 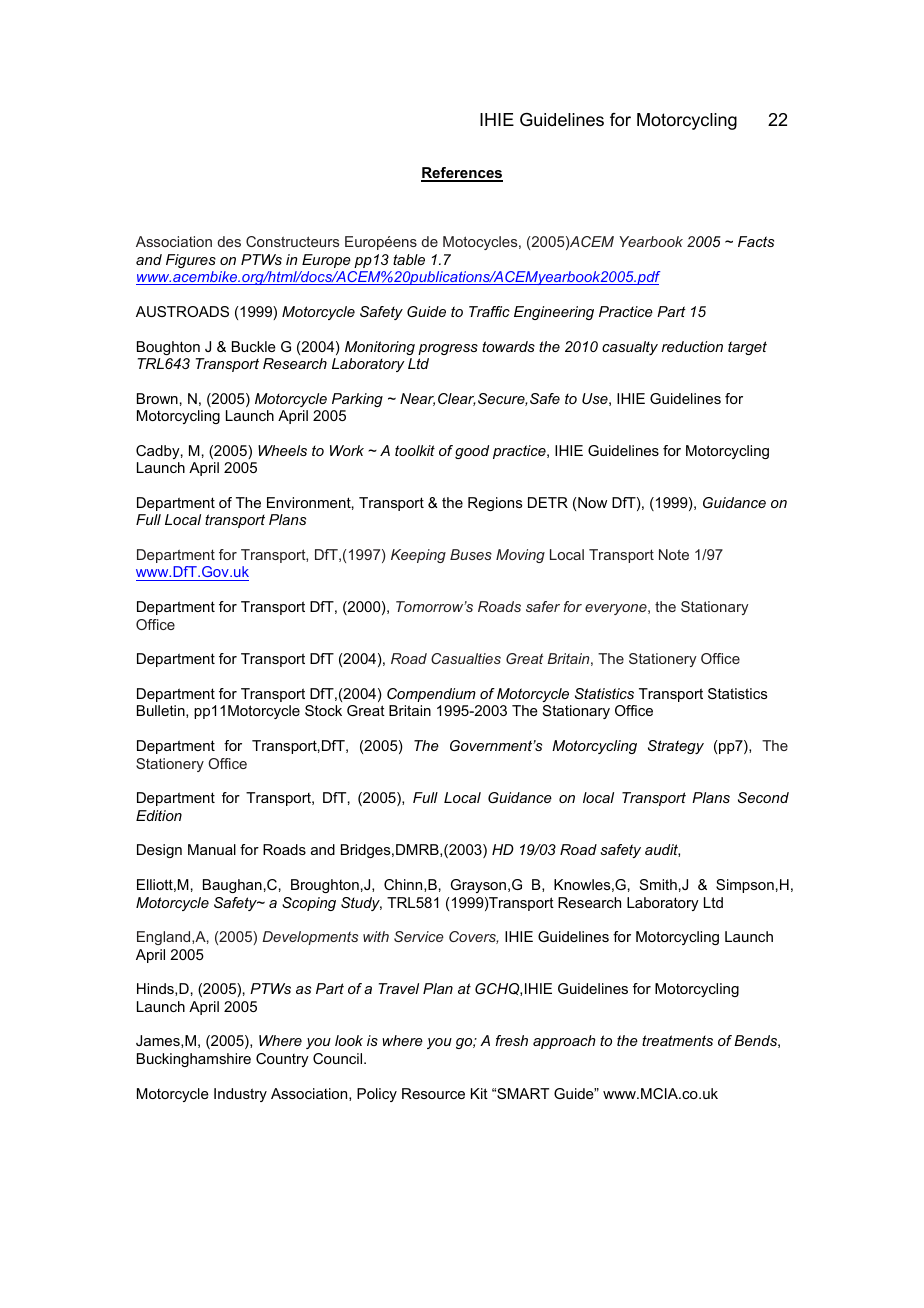 What do you see at coordinates (462, 174) in the screenshot?
I see `References` at bounding box center [462, 174].
